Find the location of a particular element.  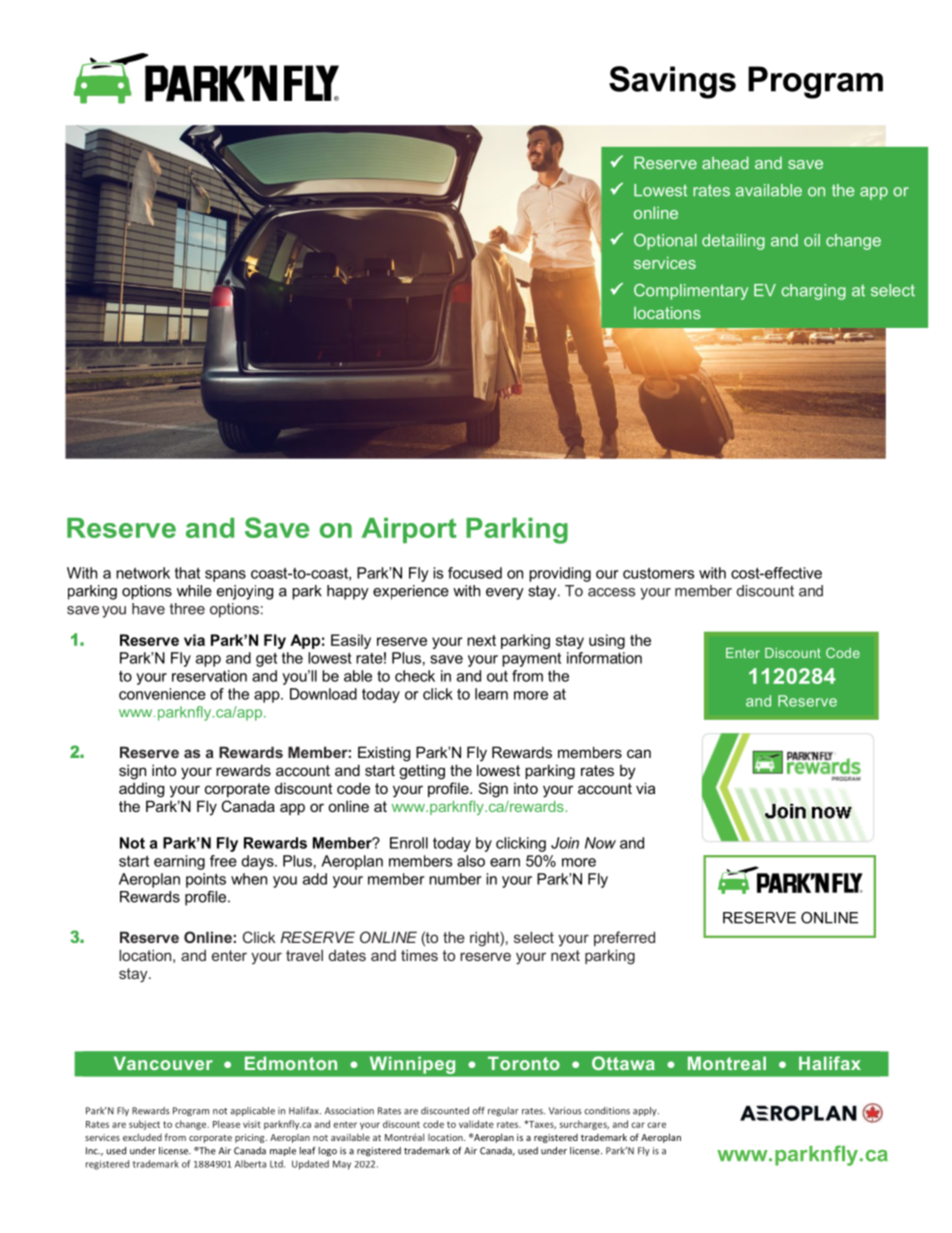

Airport is located at coordinates (409, 530).
